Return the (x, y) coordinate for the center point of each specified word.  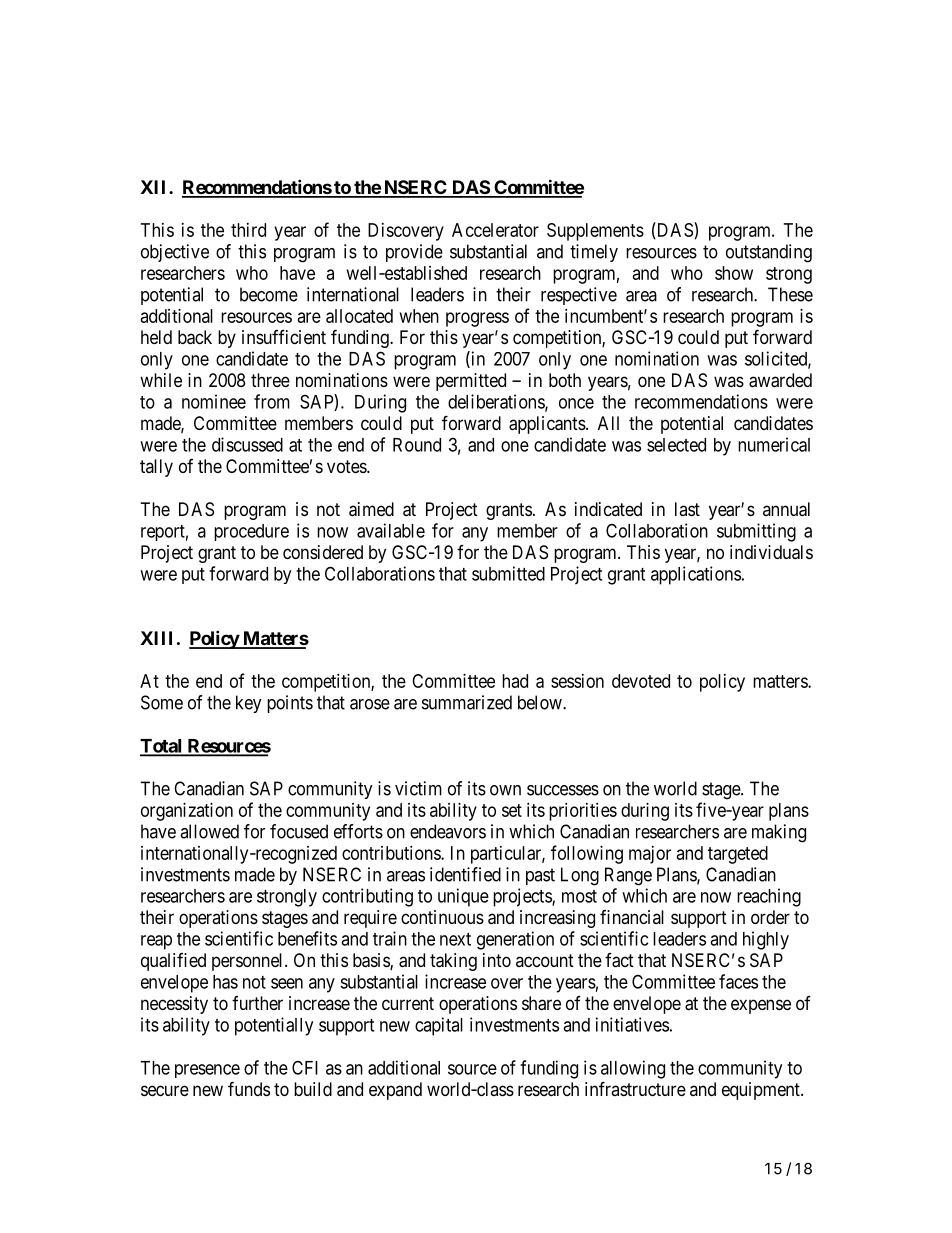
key (249, 704)
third (248, 230)
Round (417, 445)
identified (465, 874)
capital (439, 1026)
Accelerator (495, 230)
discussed (247, 444)
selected (676, 445)
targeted (738, 855)
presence (207, 1071)
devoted (641, 681)
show (734, 273)
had (515, 681)
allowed (209, 831)
